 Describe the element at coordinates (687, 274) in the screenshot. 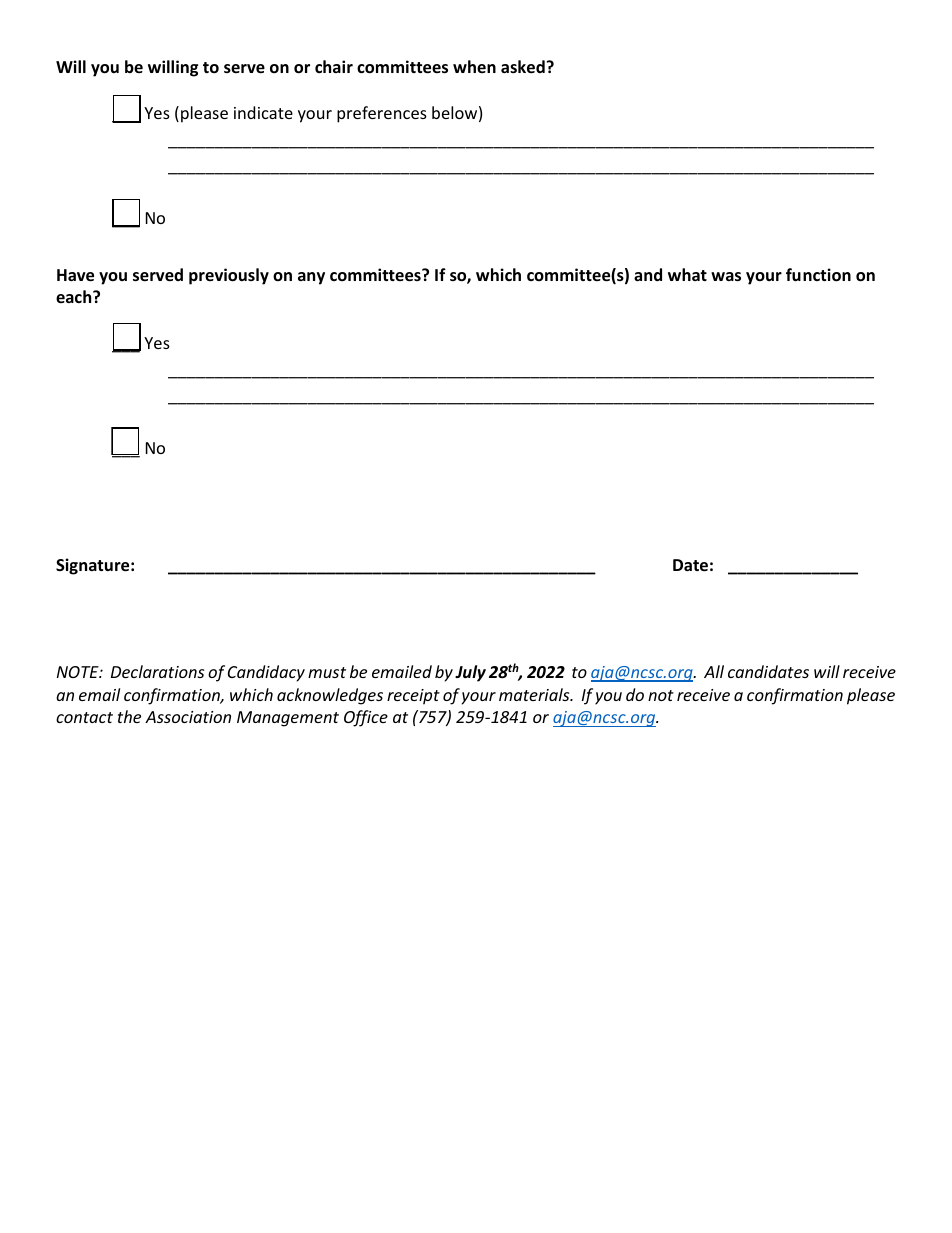

I see `what` at that location.
